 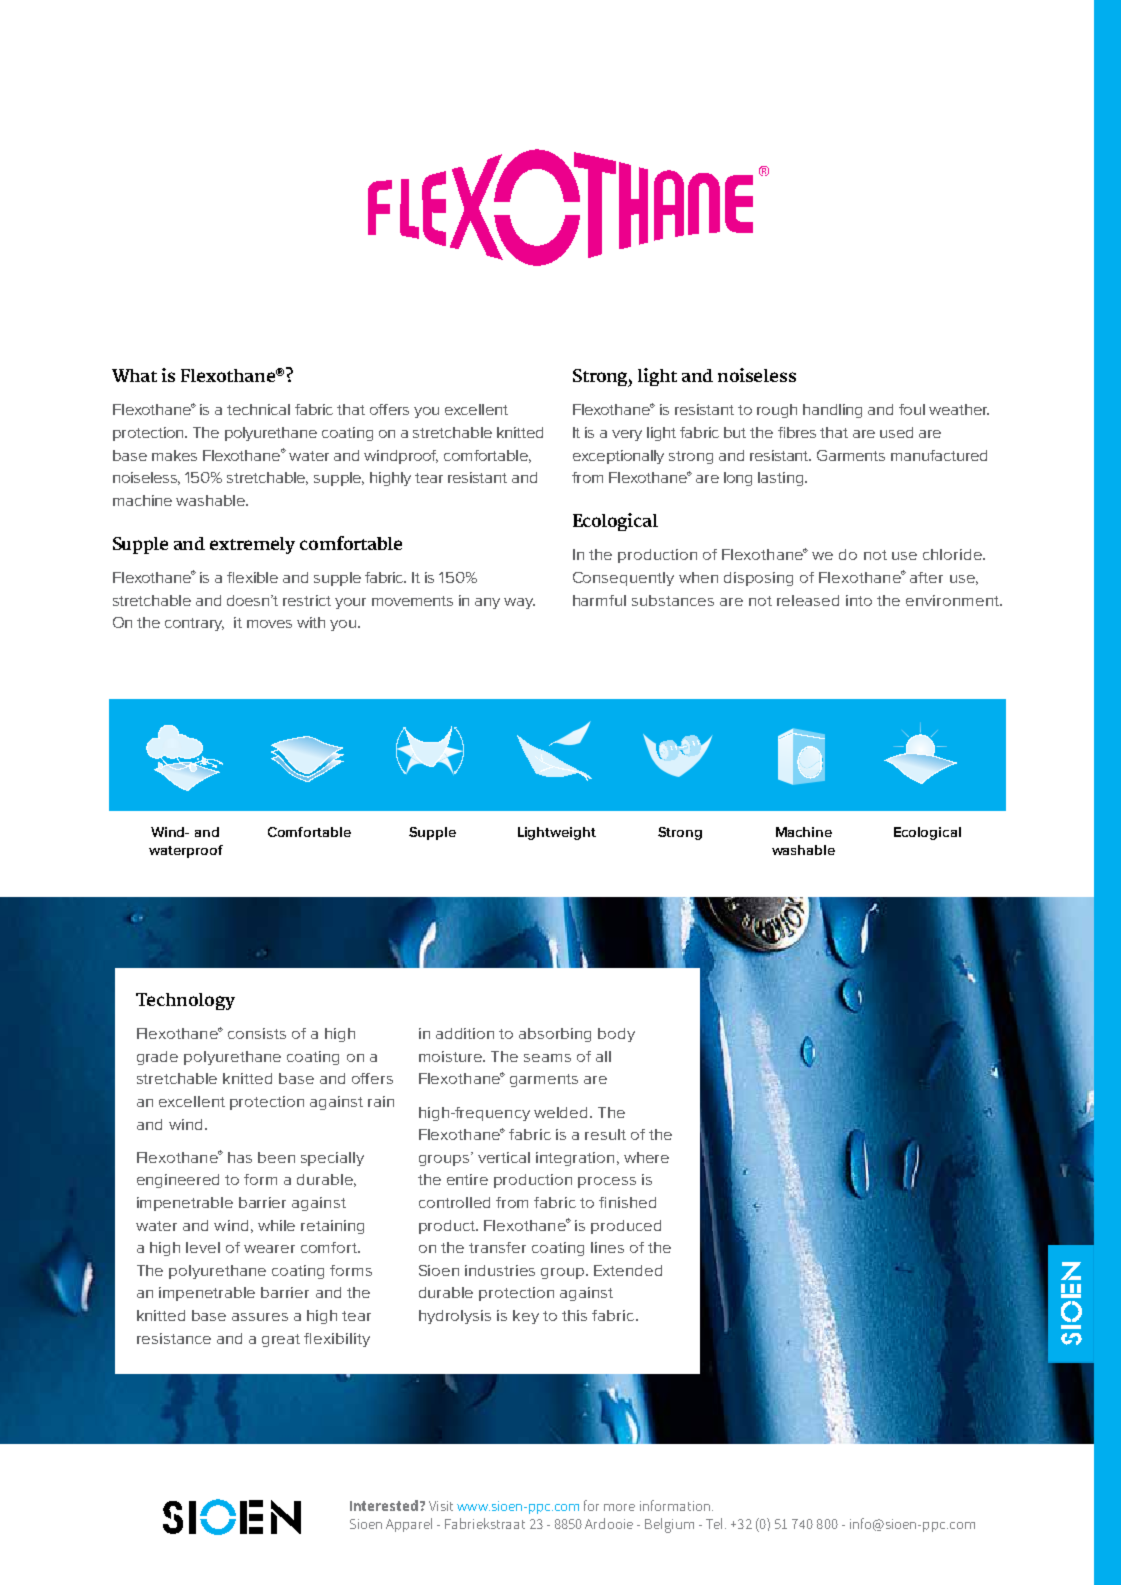 What do you see at coordinates (714, 1523) in the screenshot?
I see `Tel` at bounding box center [714, 1523].
